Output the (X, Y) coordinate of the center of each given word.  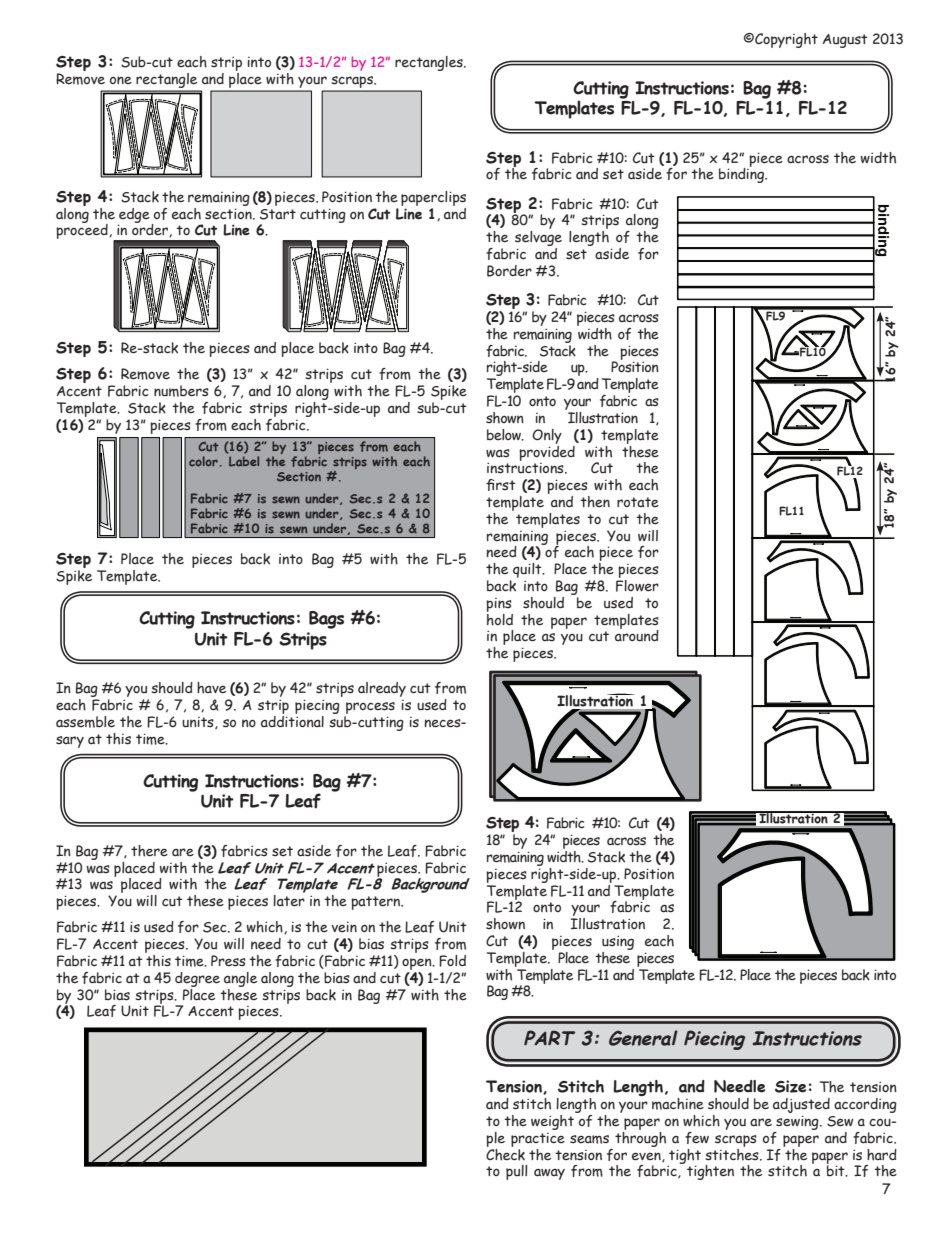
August (845, 41)
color (203, 461)
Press (228, 961)
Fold (452, 961)
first (501, 485)
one (121, 80)
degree (197, 979)
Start (278, 214)
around (637, 634)
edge (134, 216)
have (211, 688)
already (382, 689)
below (505, 435)
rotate (638, 502)
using (618, 943)
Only (547, 436)
